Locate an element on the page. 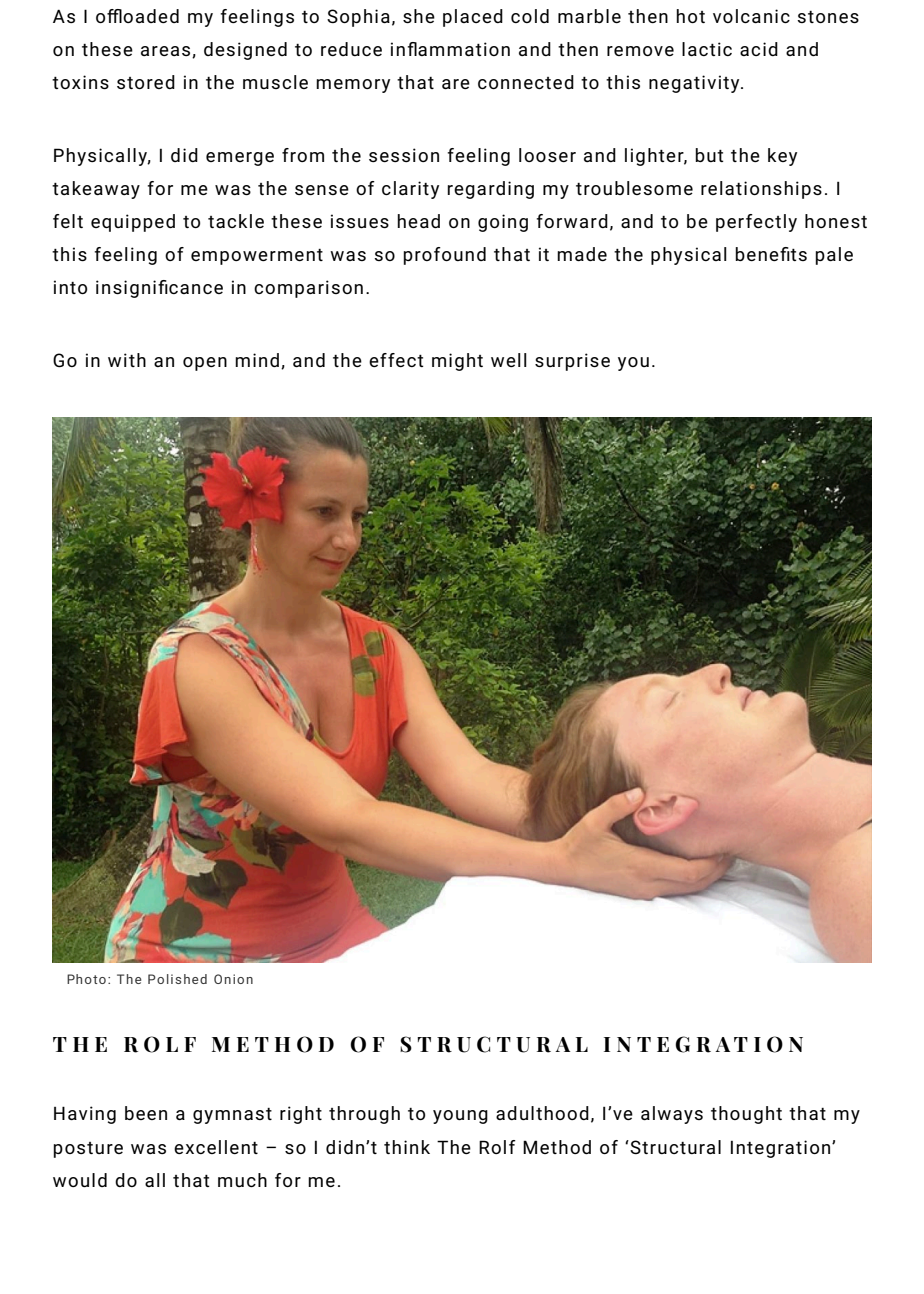 This document has height=1294, width=924. with is located at coordinates (127, 360).
